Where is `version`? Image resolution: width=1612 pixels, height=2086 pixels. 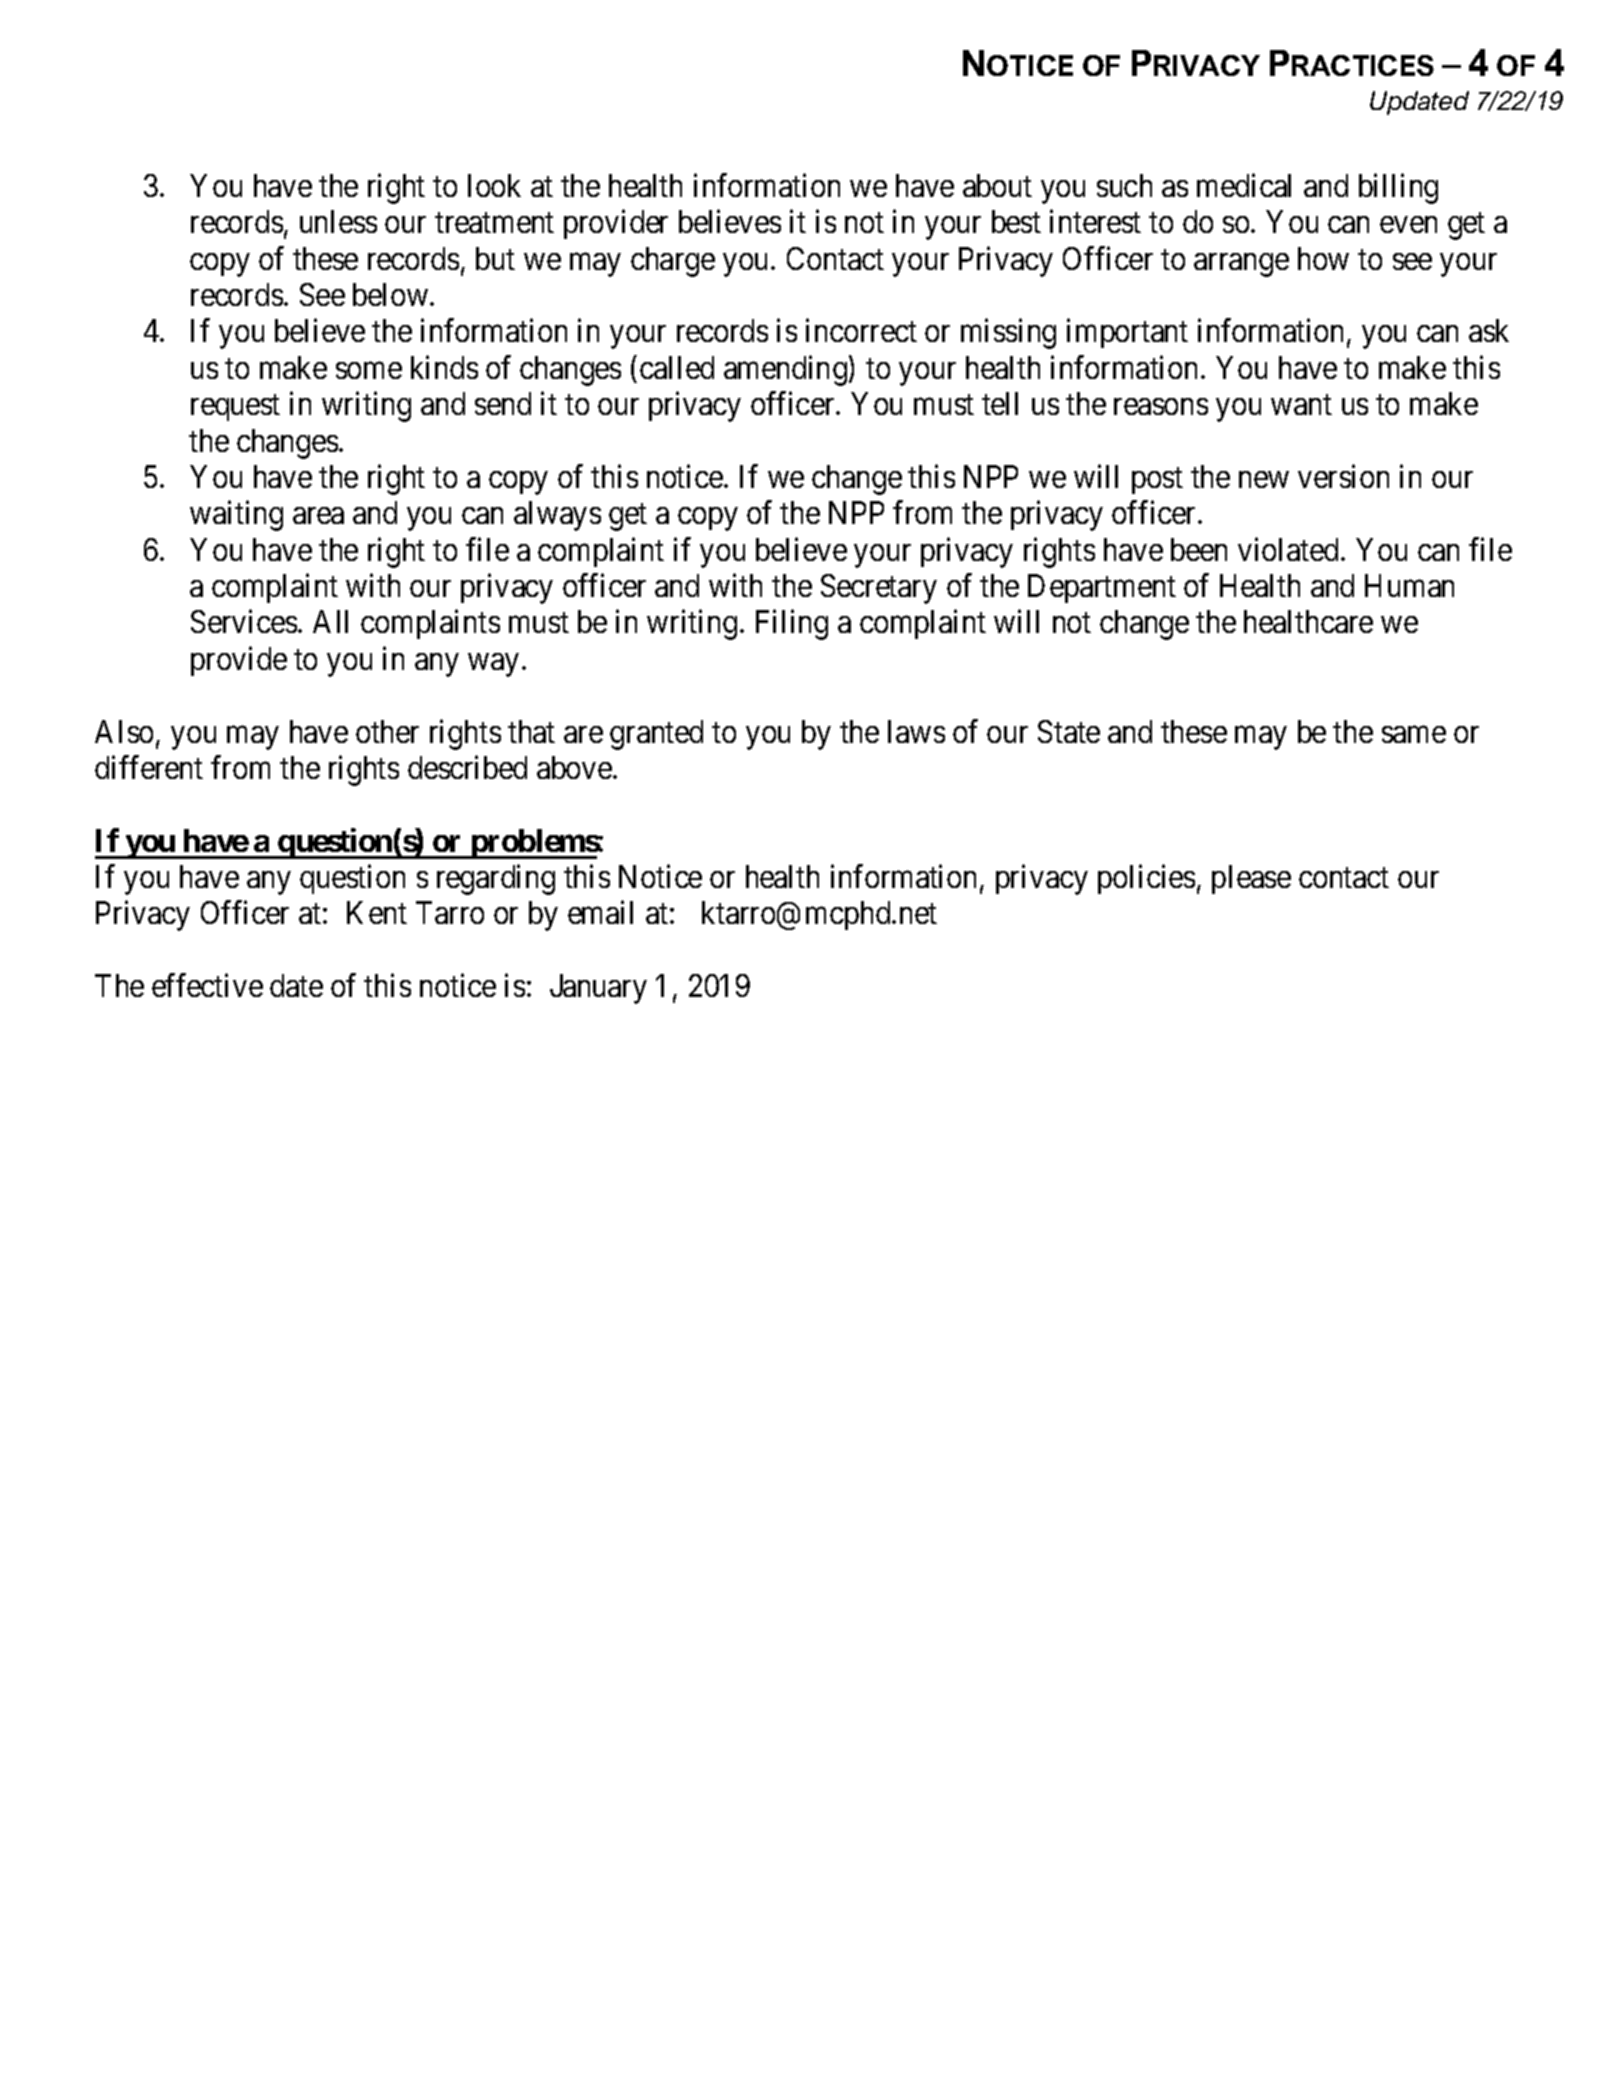
version is located at coordinates (1343, 476).
